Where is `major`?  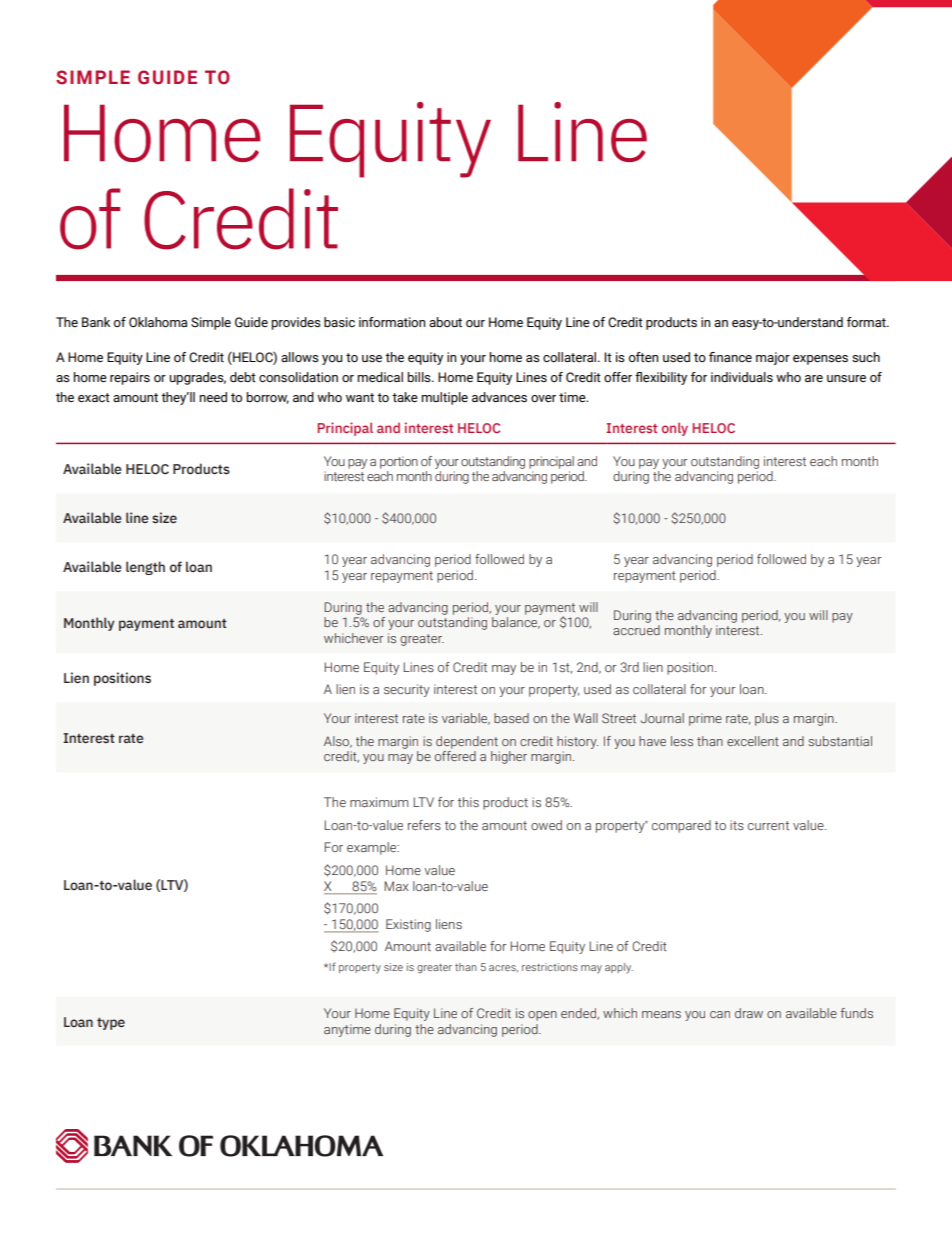
major is located at coordinates (773, 358).
